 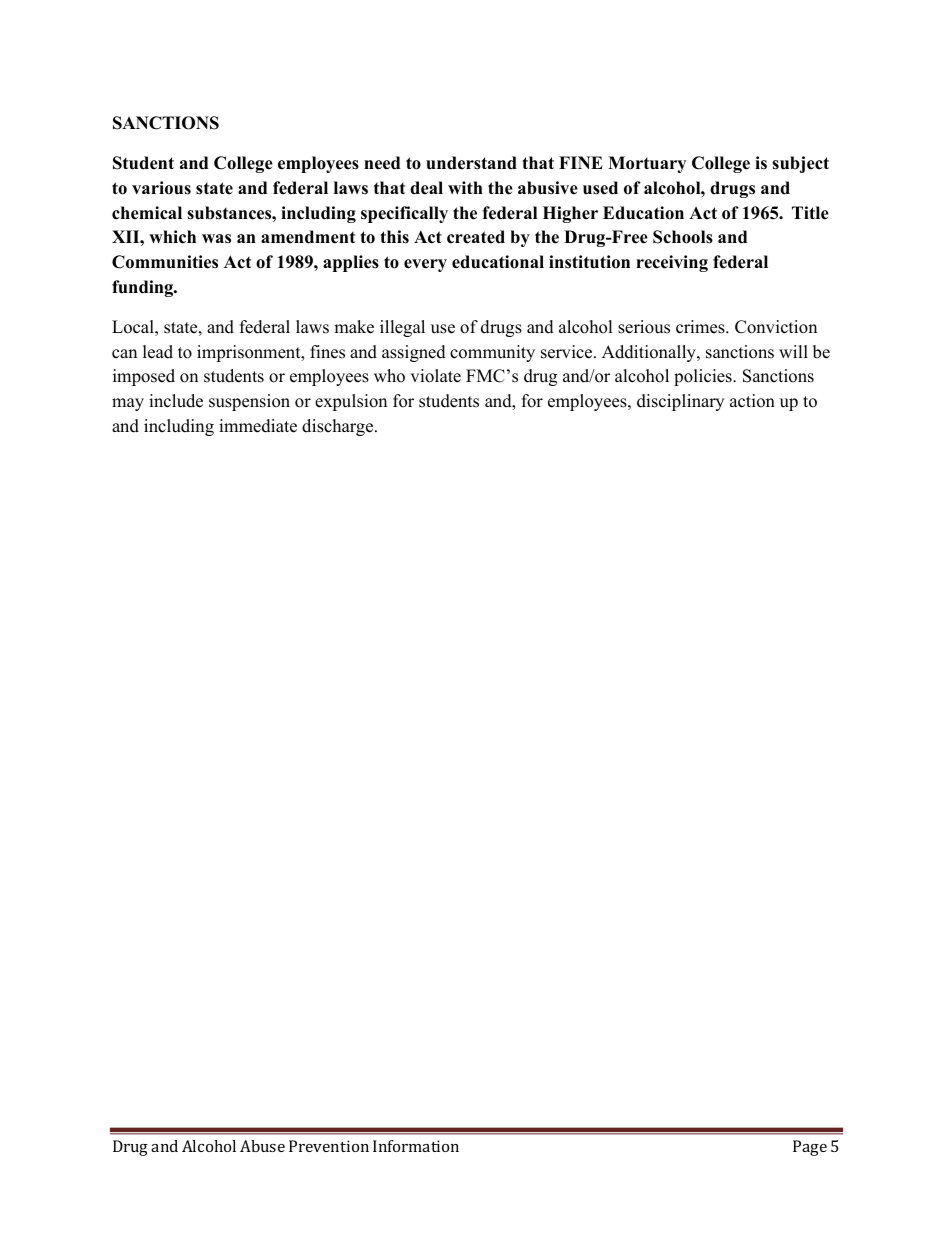 What do you see at coordinates (683, 237) in the image?
I see `Schools` at bounding box center [683, 237].
